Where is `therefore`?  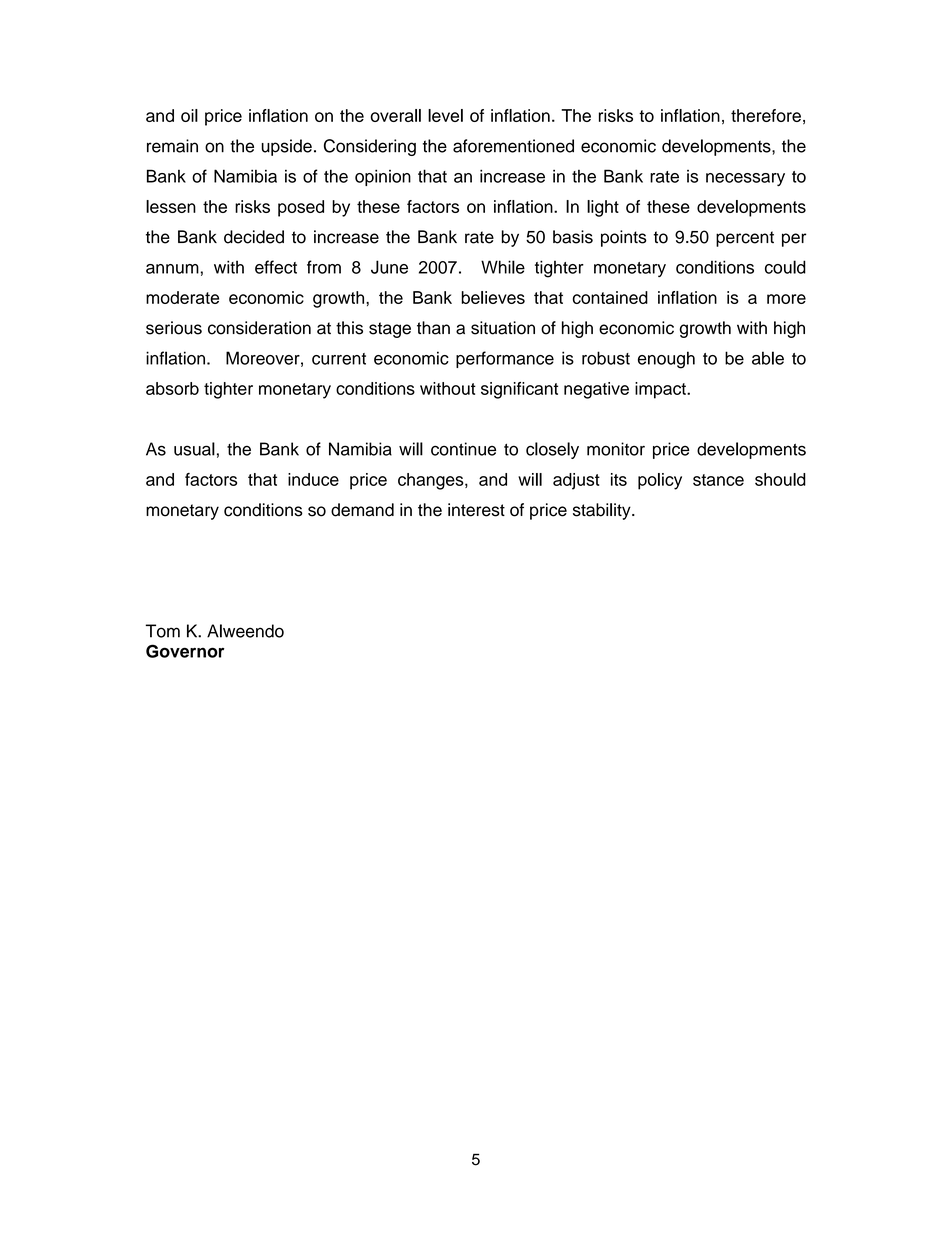
therefore is located at coordinates (766, 115).
